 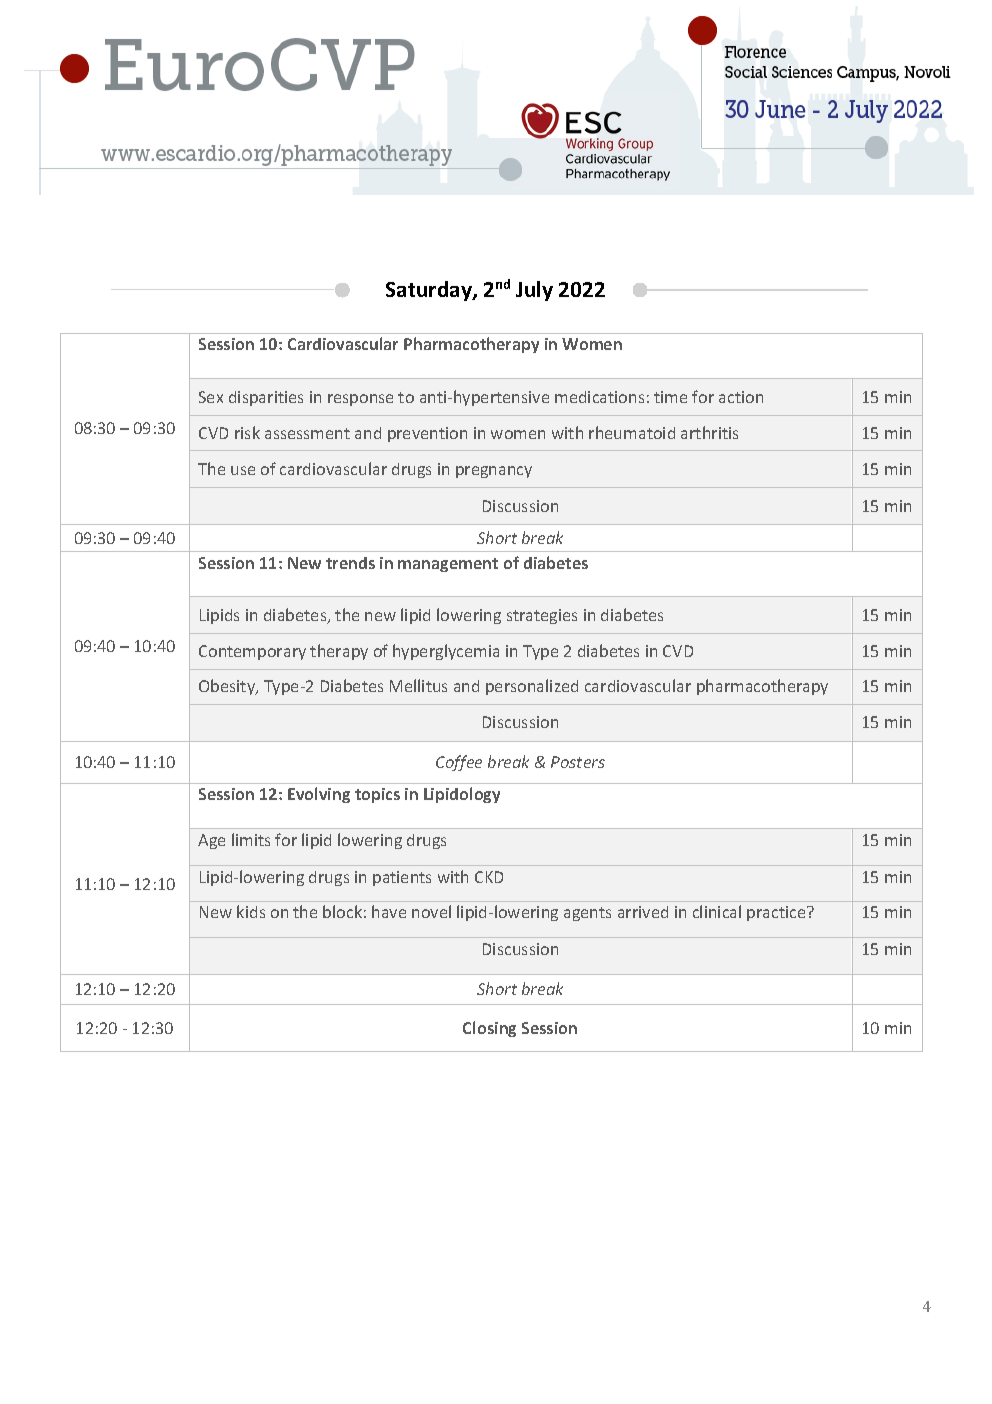 I want to click on arthritis, so click(x=709, y=432).
